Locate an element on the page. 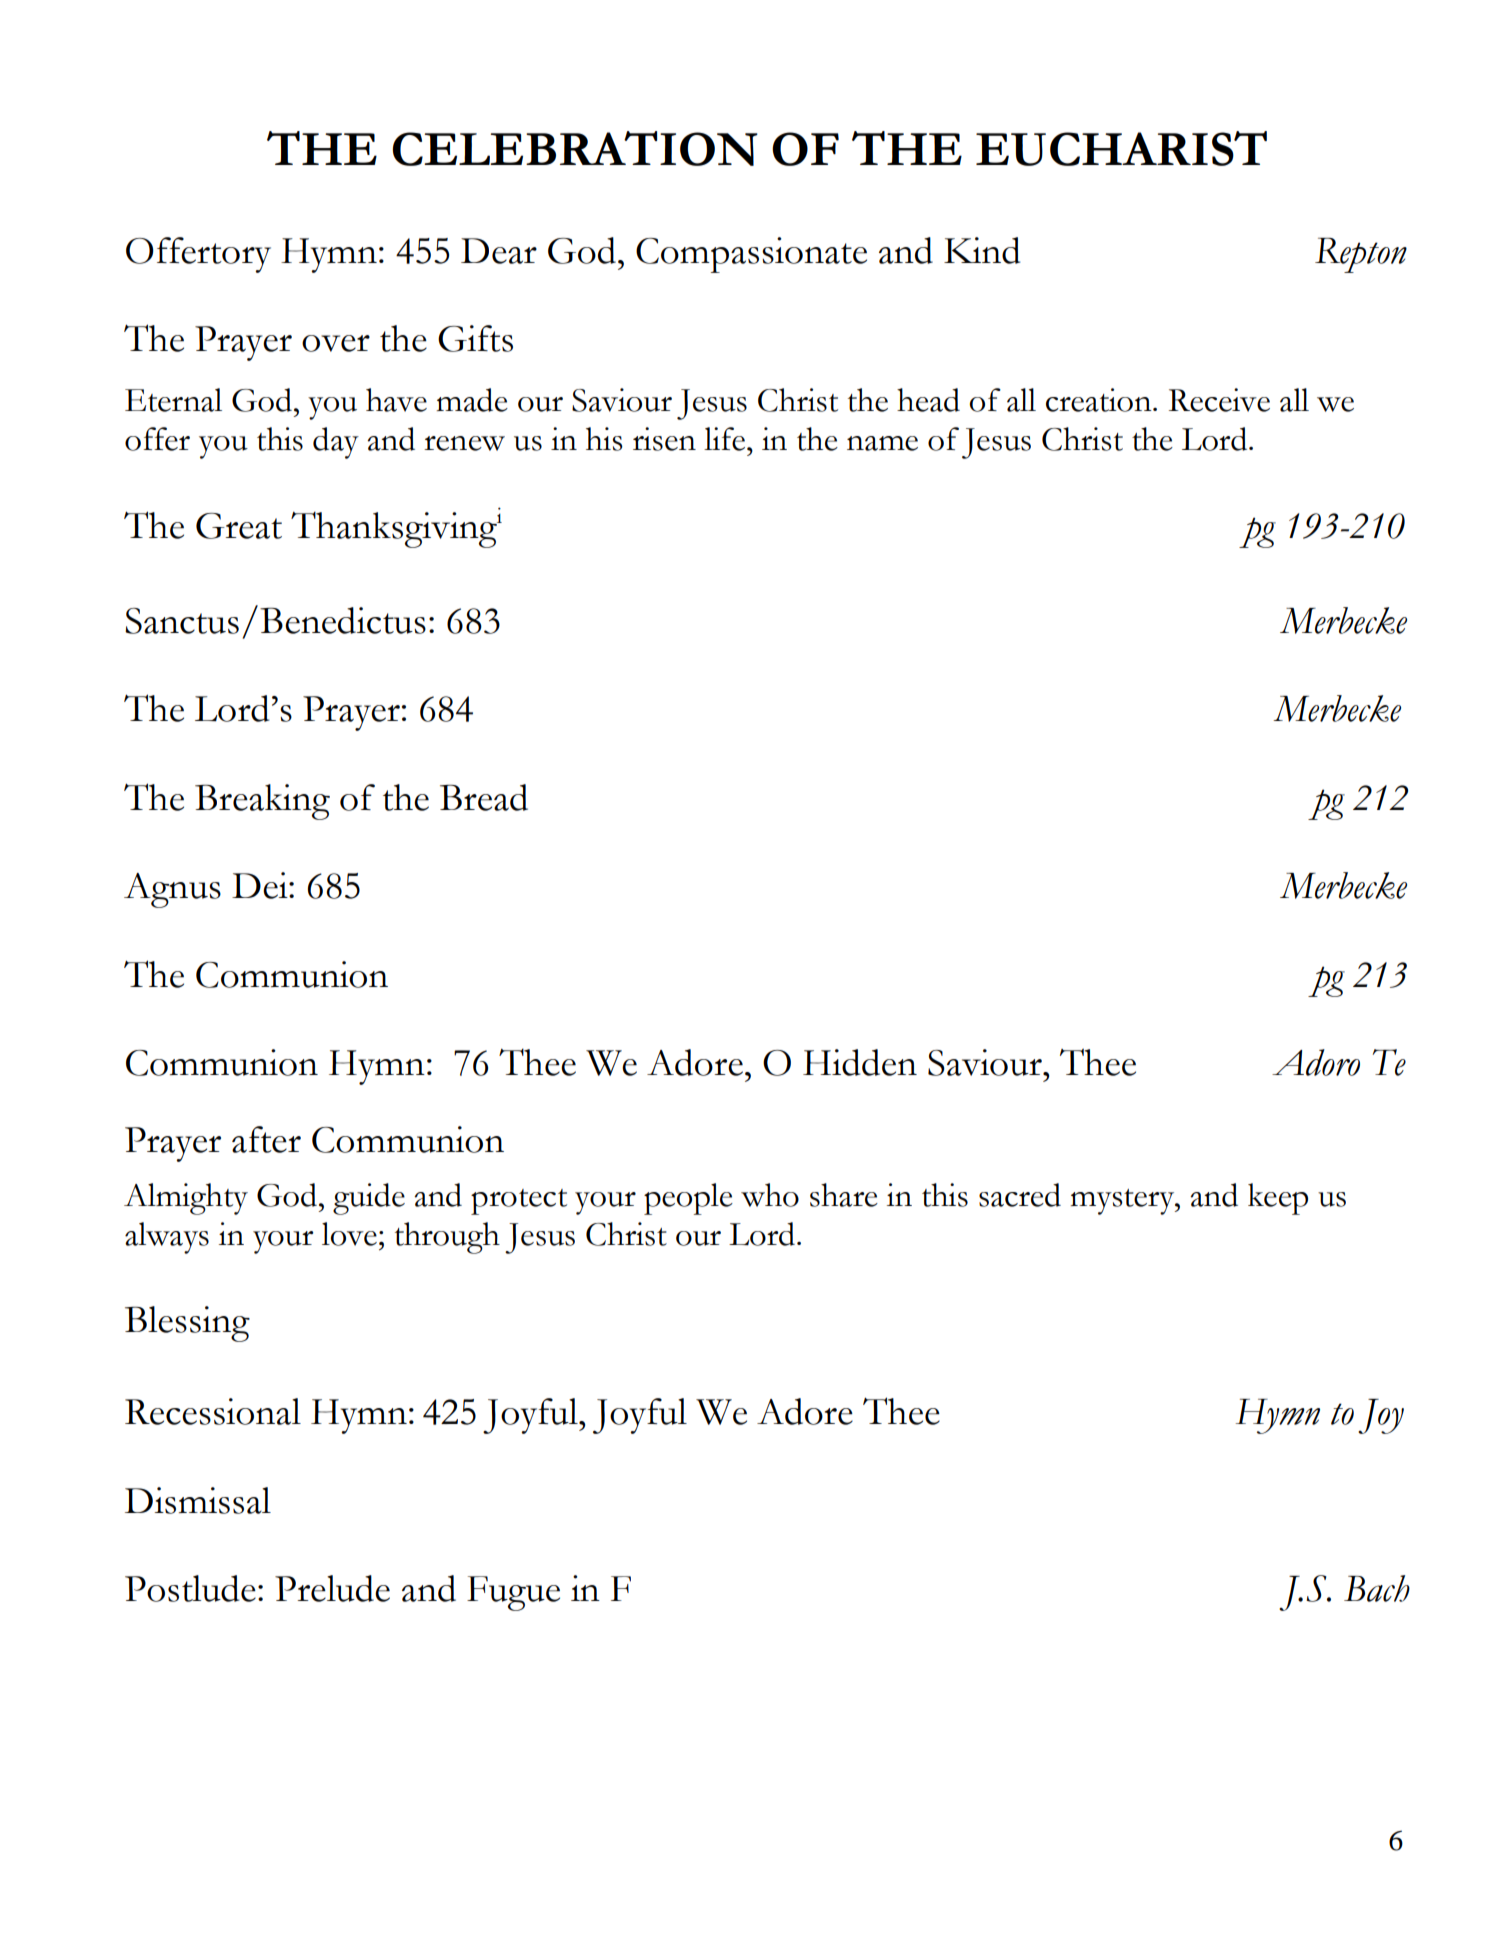  Hidden is located at coordinates (860, 1062).
